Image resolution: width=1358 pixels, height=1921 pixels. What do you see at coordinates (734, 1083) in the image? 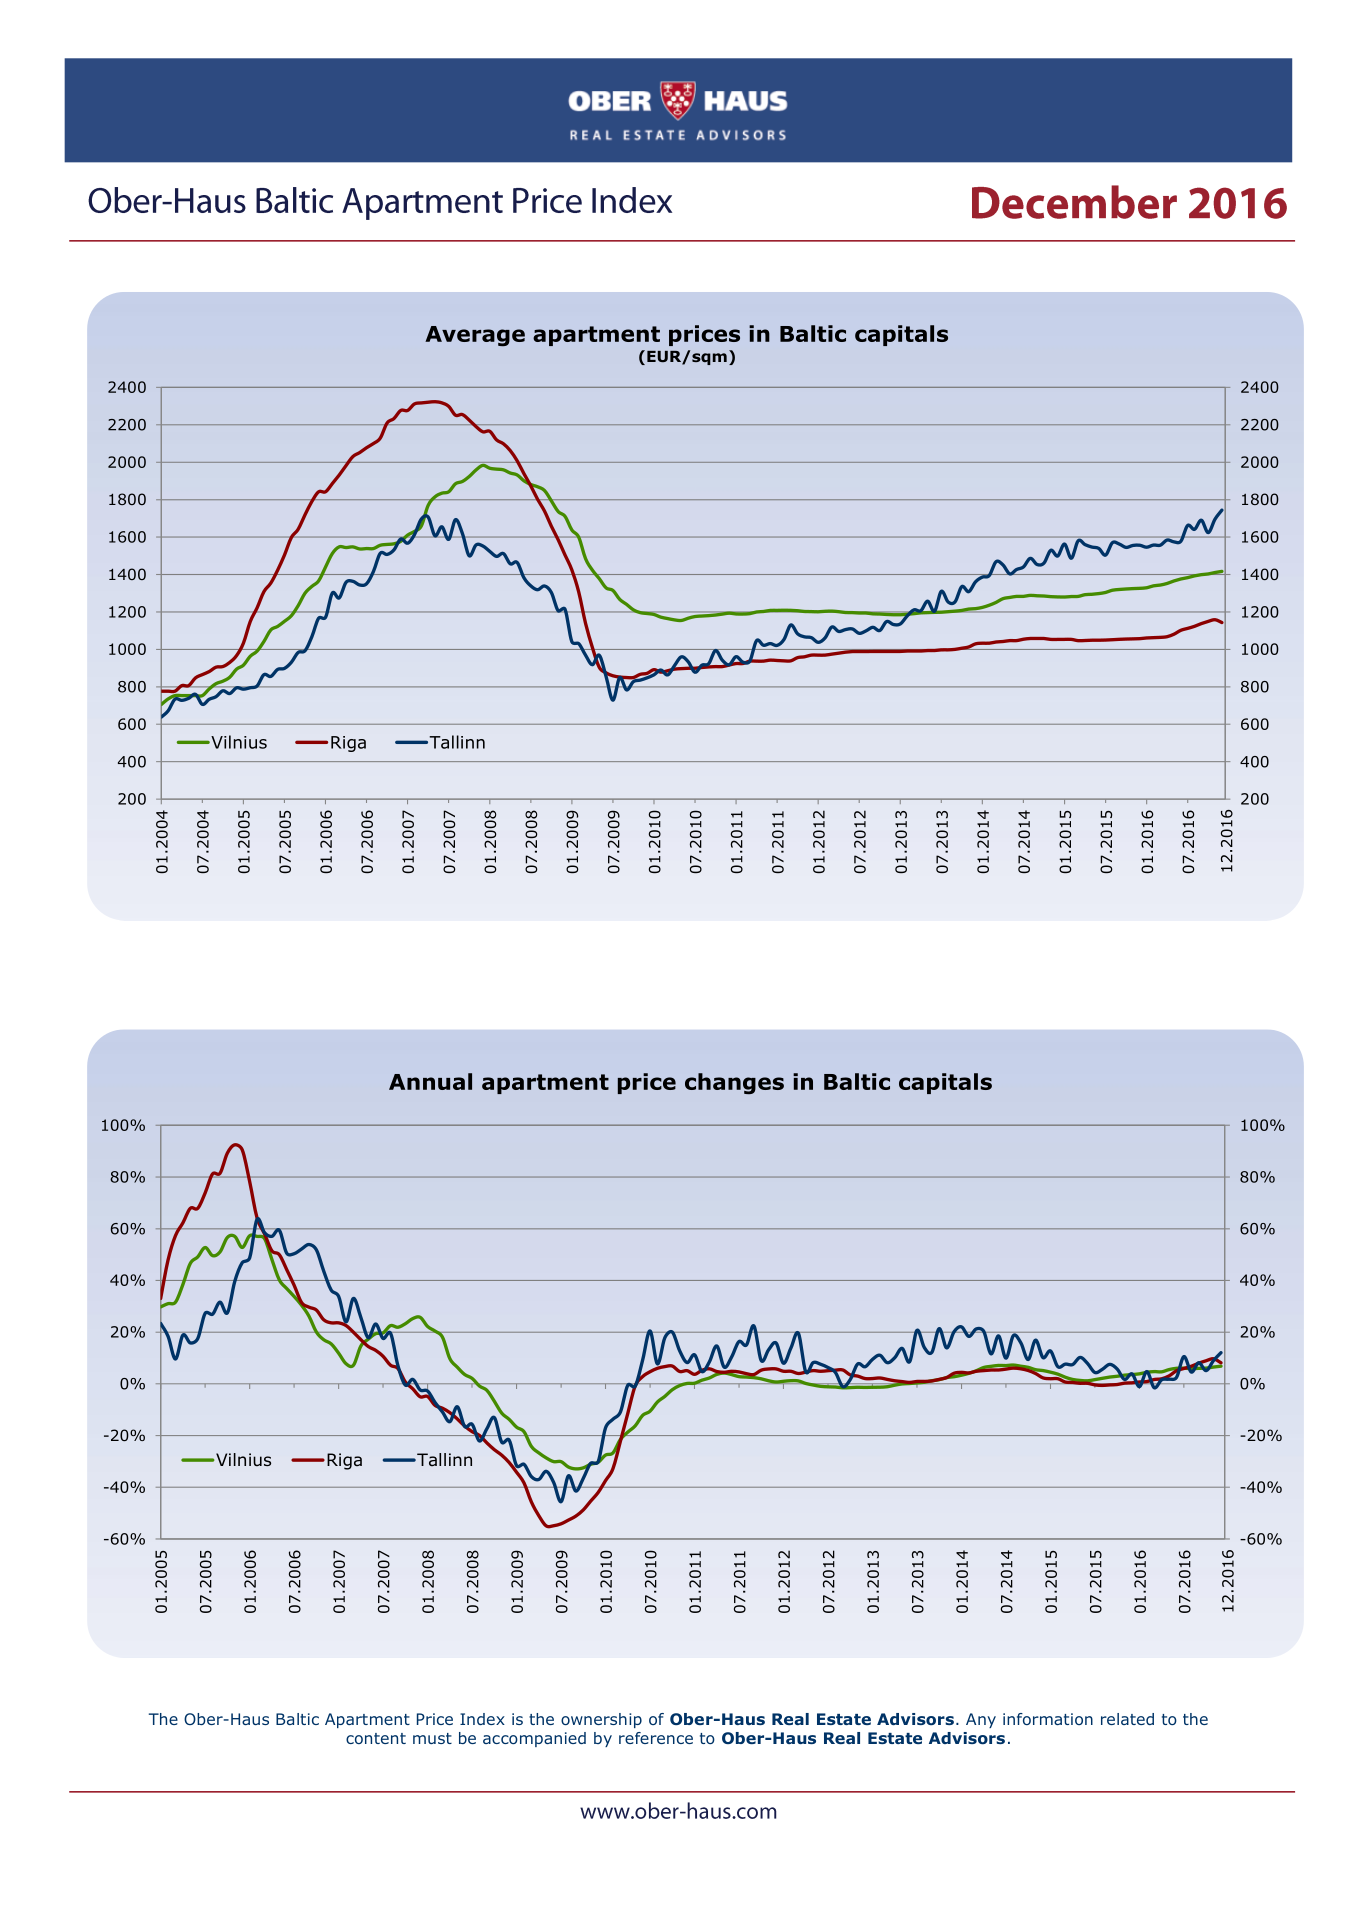
I see `changes` at bounding box center [734, 1083].
